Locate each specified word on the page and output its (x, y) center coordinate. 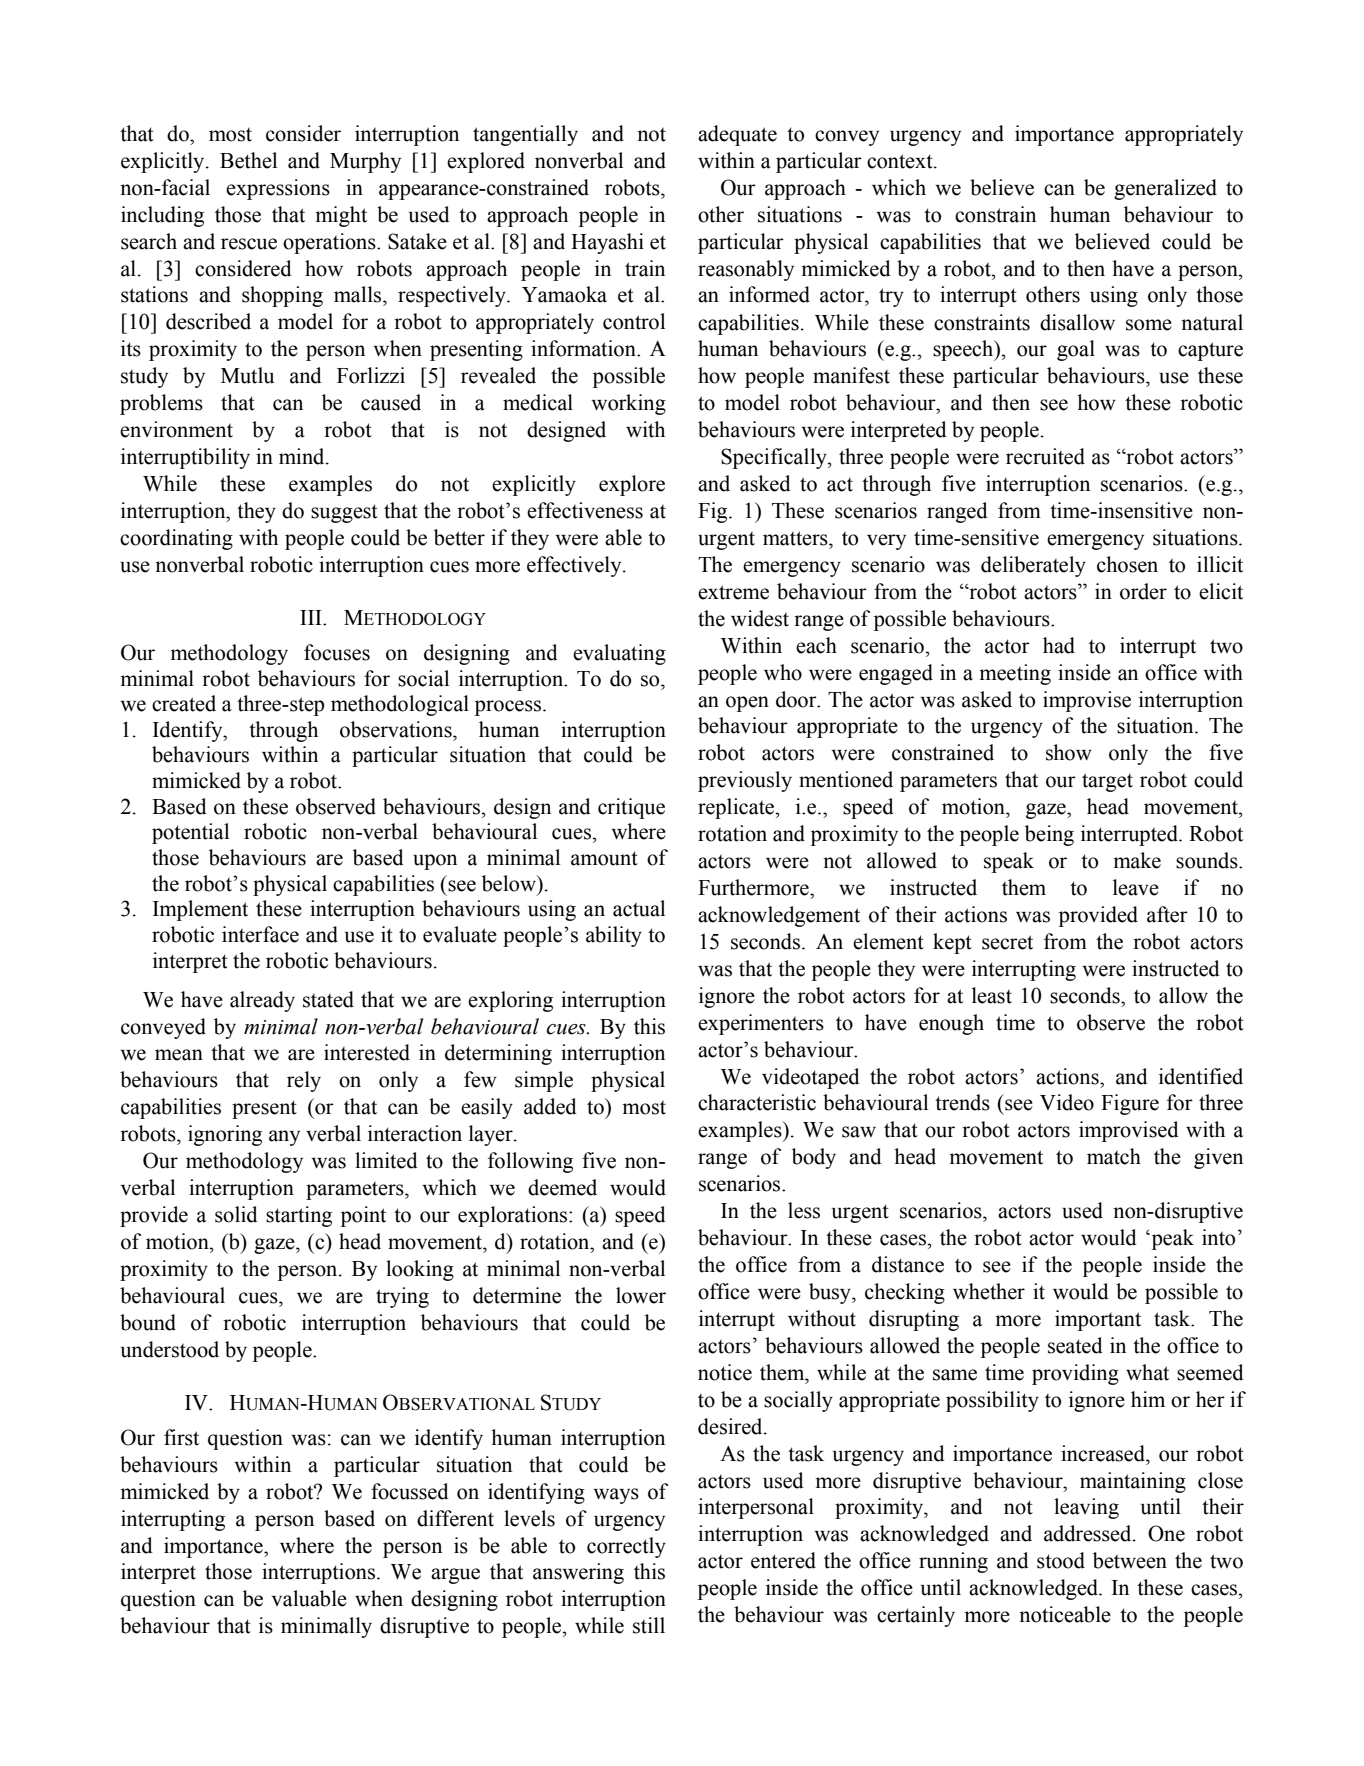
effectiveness (585, 510)
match (1114, 1156)
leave (1136, 887)
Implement (200, 910)
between (1130, 1560)
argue (455, 1576)
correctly (626, 1547)
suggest (344, 513)
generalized (1165, 189)
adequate (737, 135)
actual (639, 908)
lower (641, 1295)
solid (236, 1214)
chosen (1127, 564)
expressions (278, 189)
